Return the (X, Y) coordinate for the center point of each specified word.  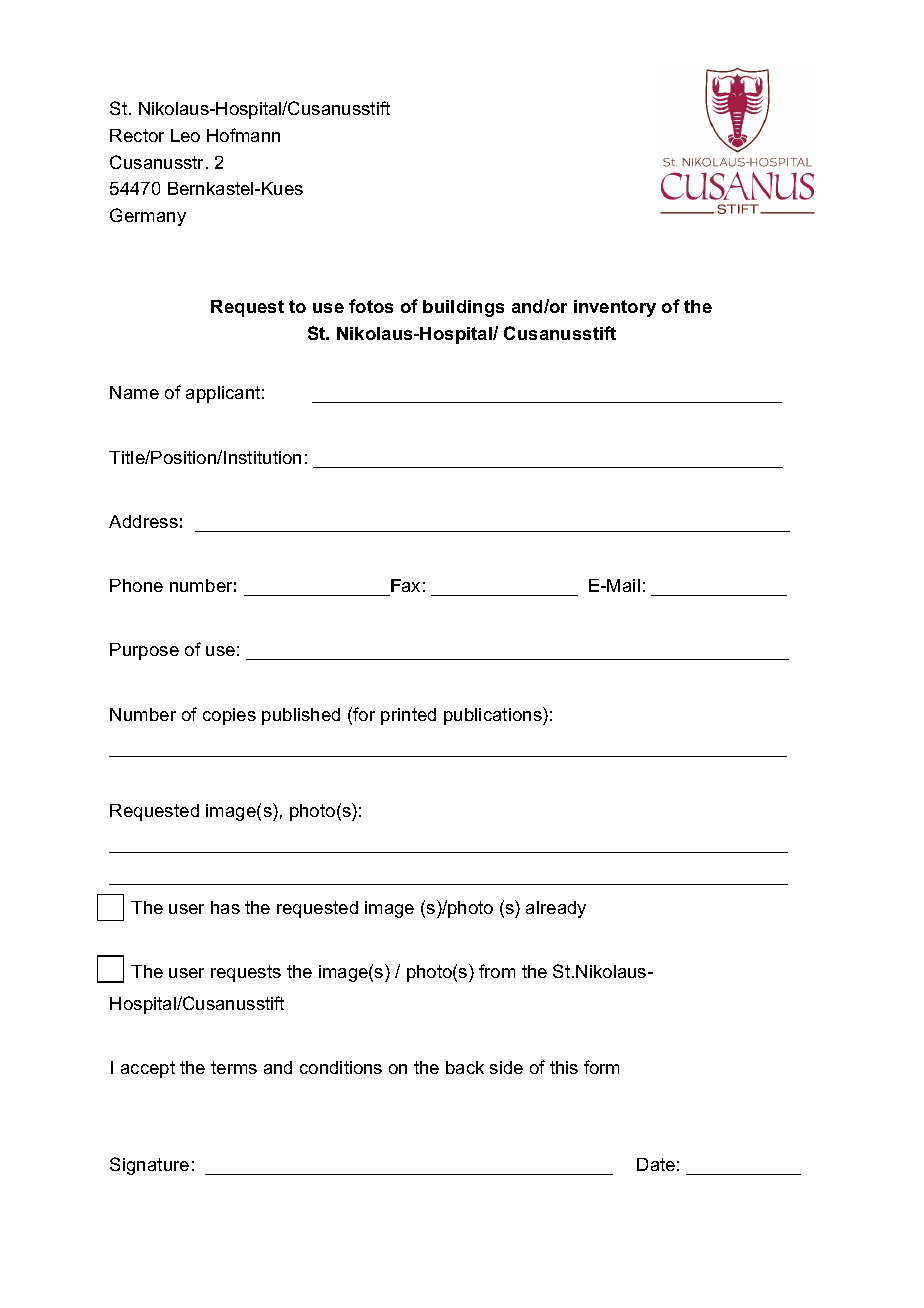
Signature (149, 1166)
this (564, 1067)
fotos (371, 306)
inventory (615, 308)
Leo (185, 135)
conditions (341, 1067)
